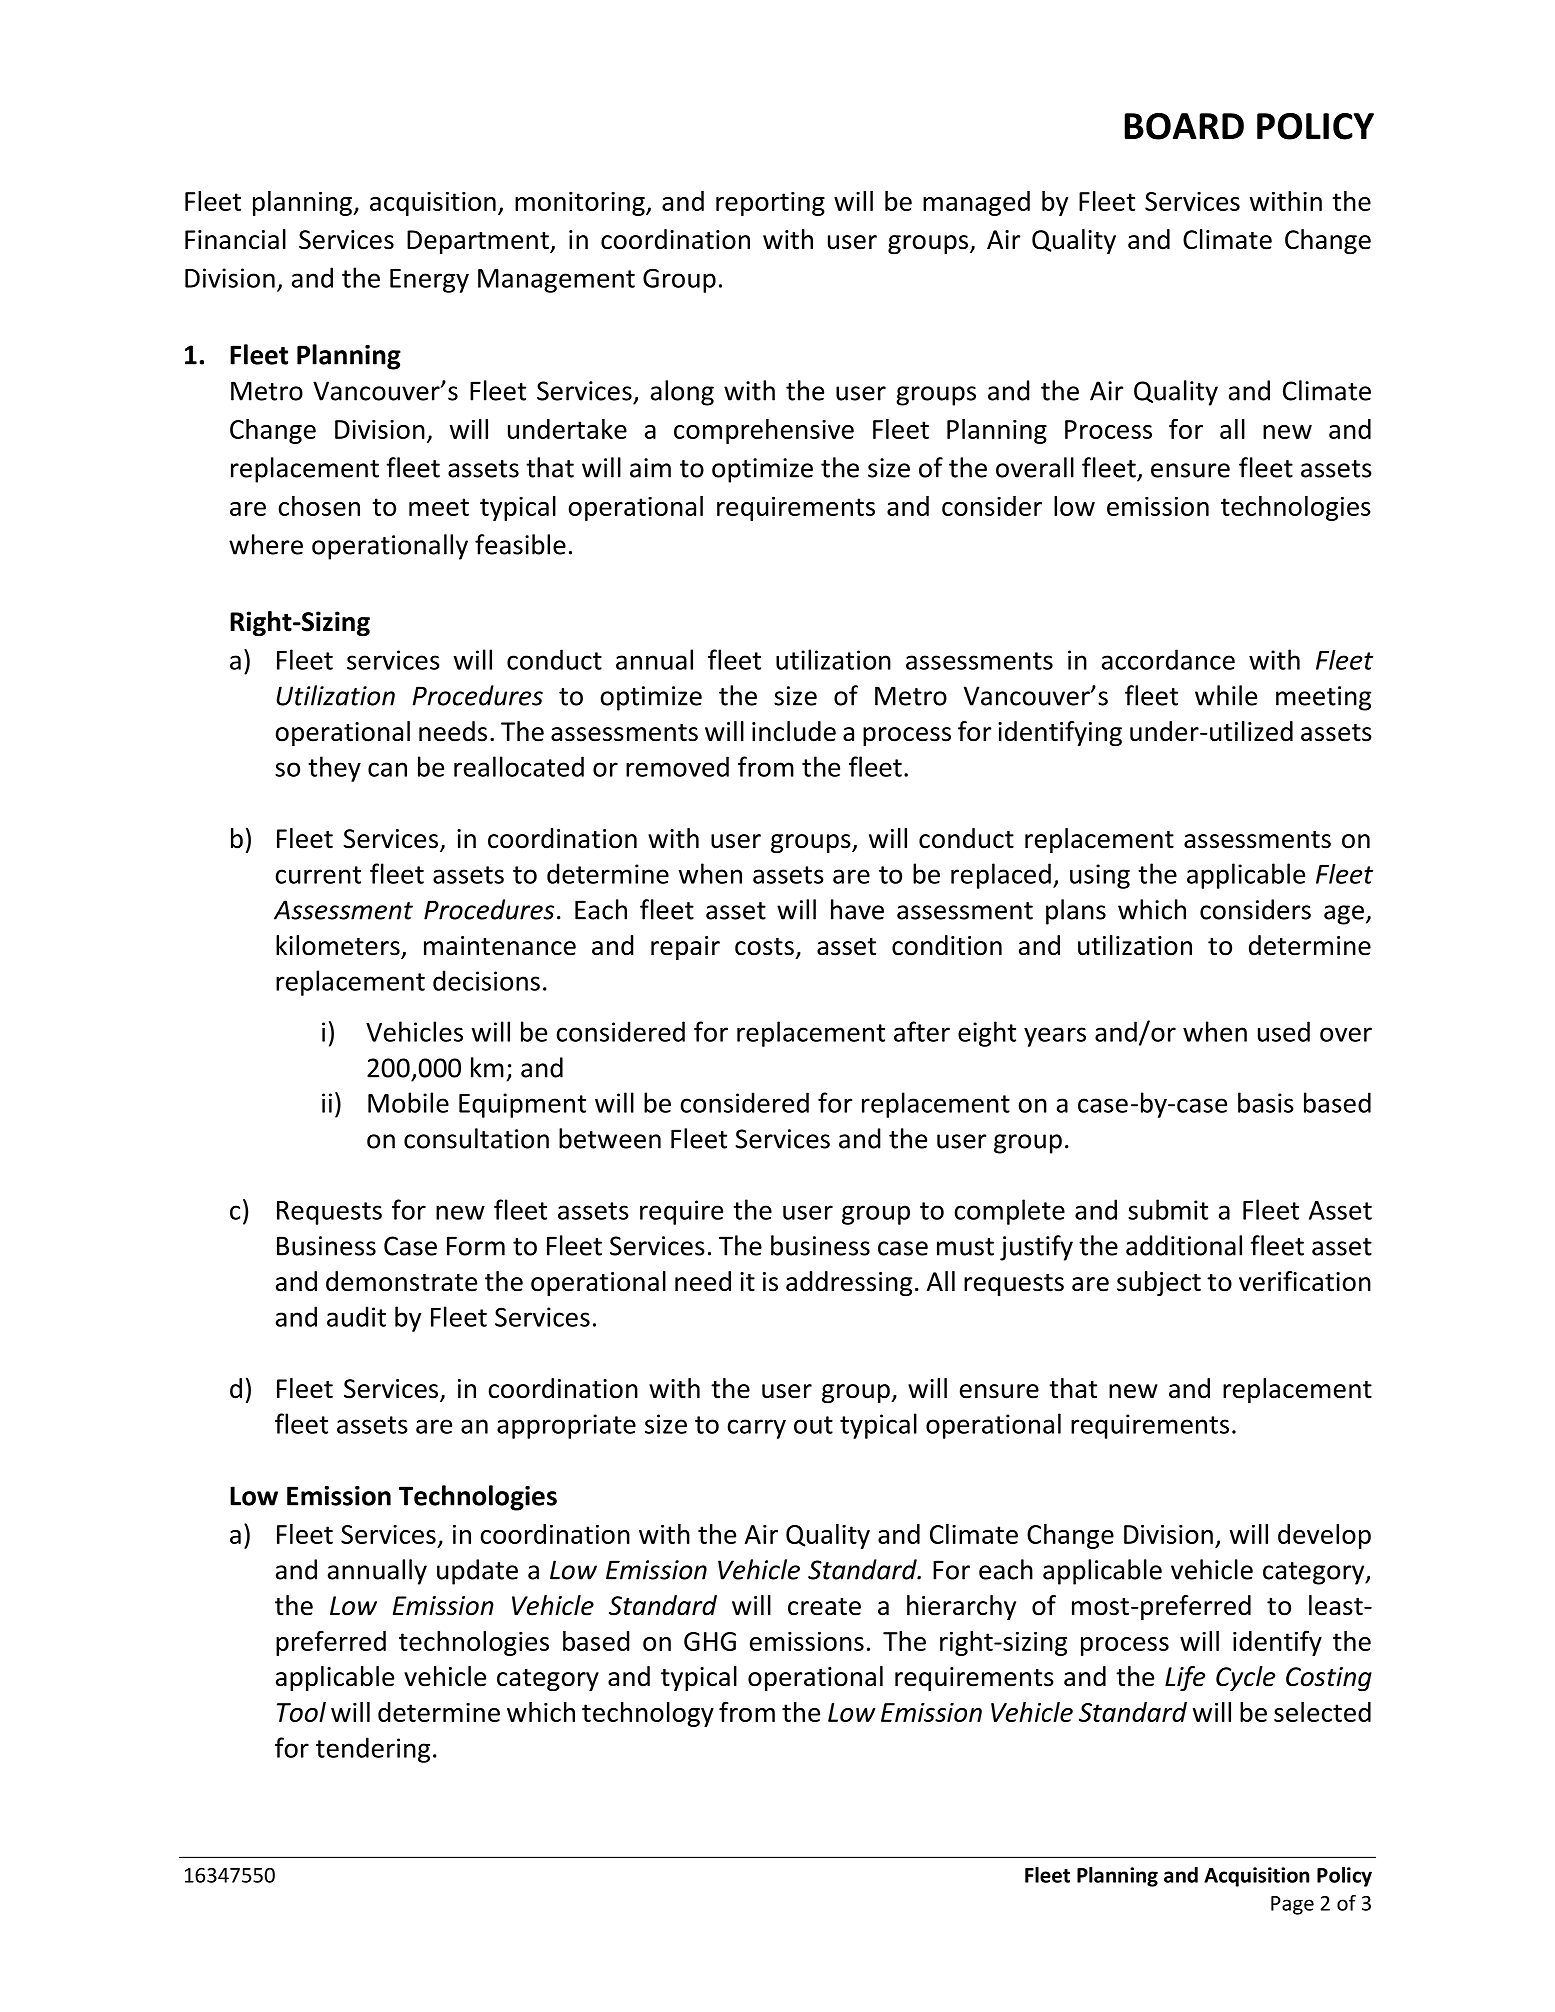 Image resolution: width=1555 pixels, height=2012 pixels. I want to click on Tool, so click(301, 1712).
